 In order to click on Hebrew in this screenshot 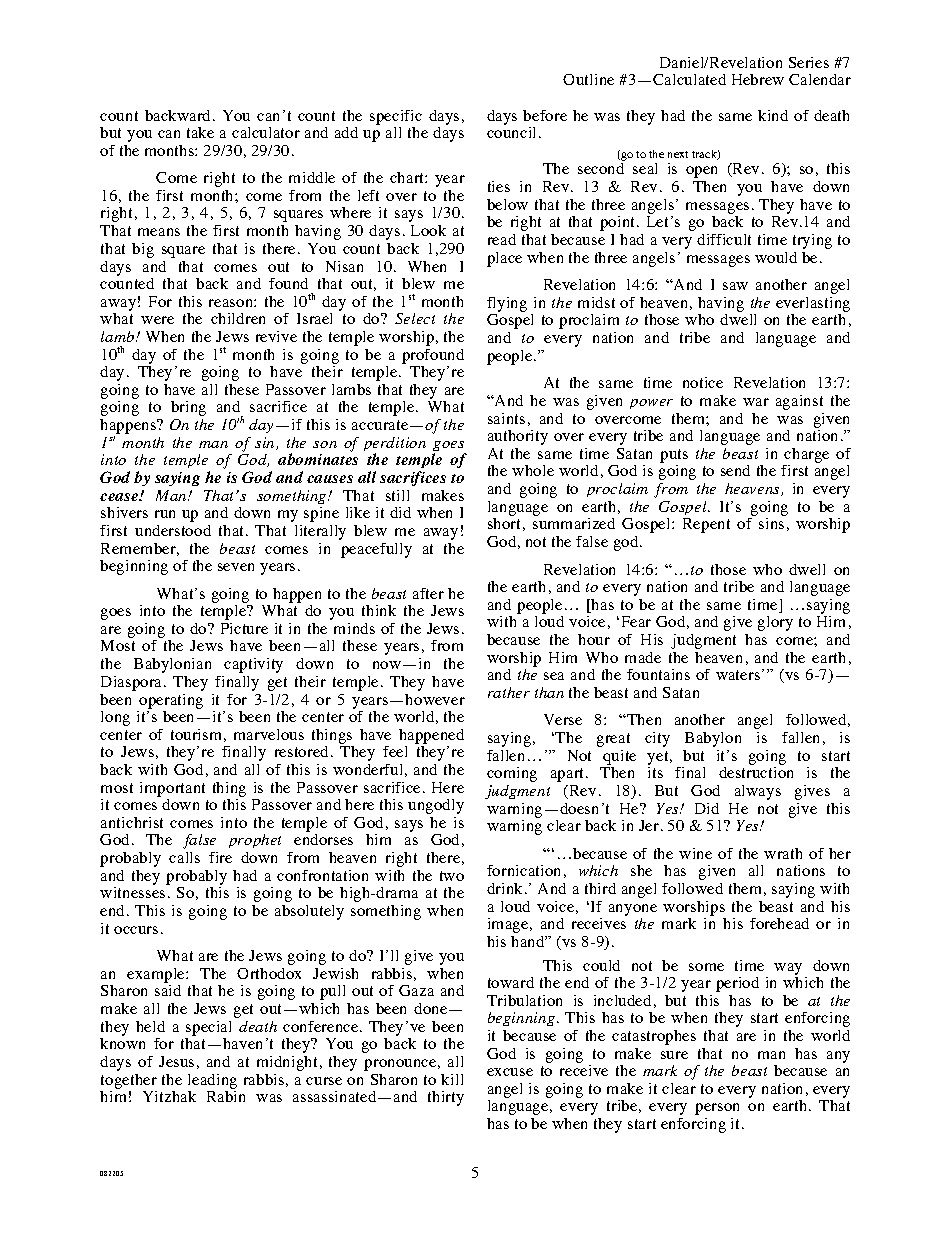, I will do `click(758, 79)`.
